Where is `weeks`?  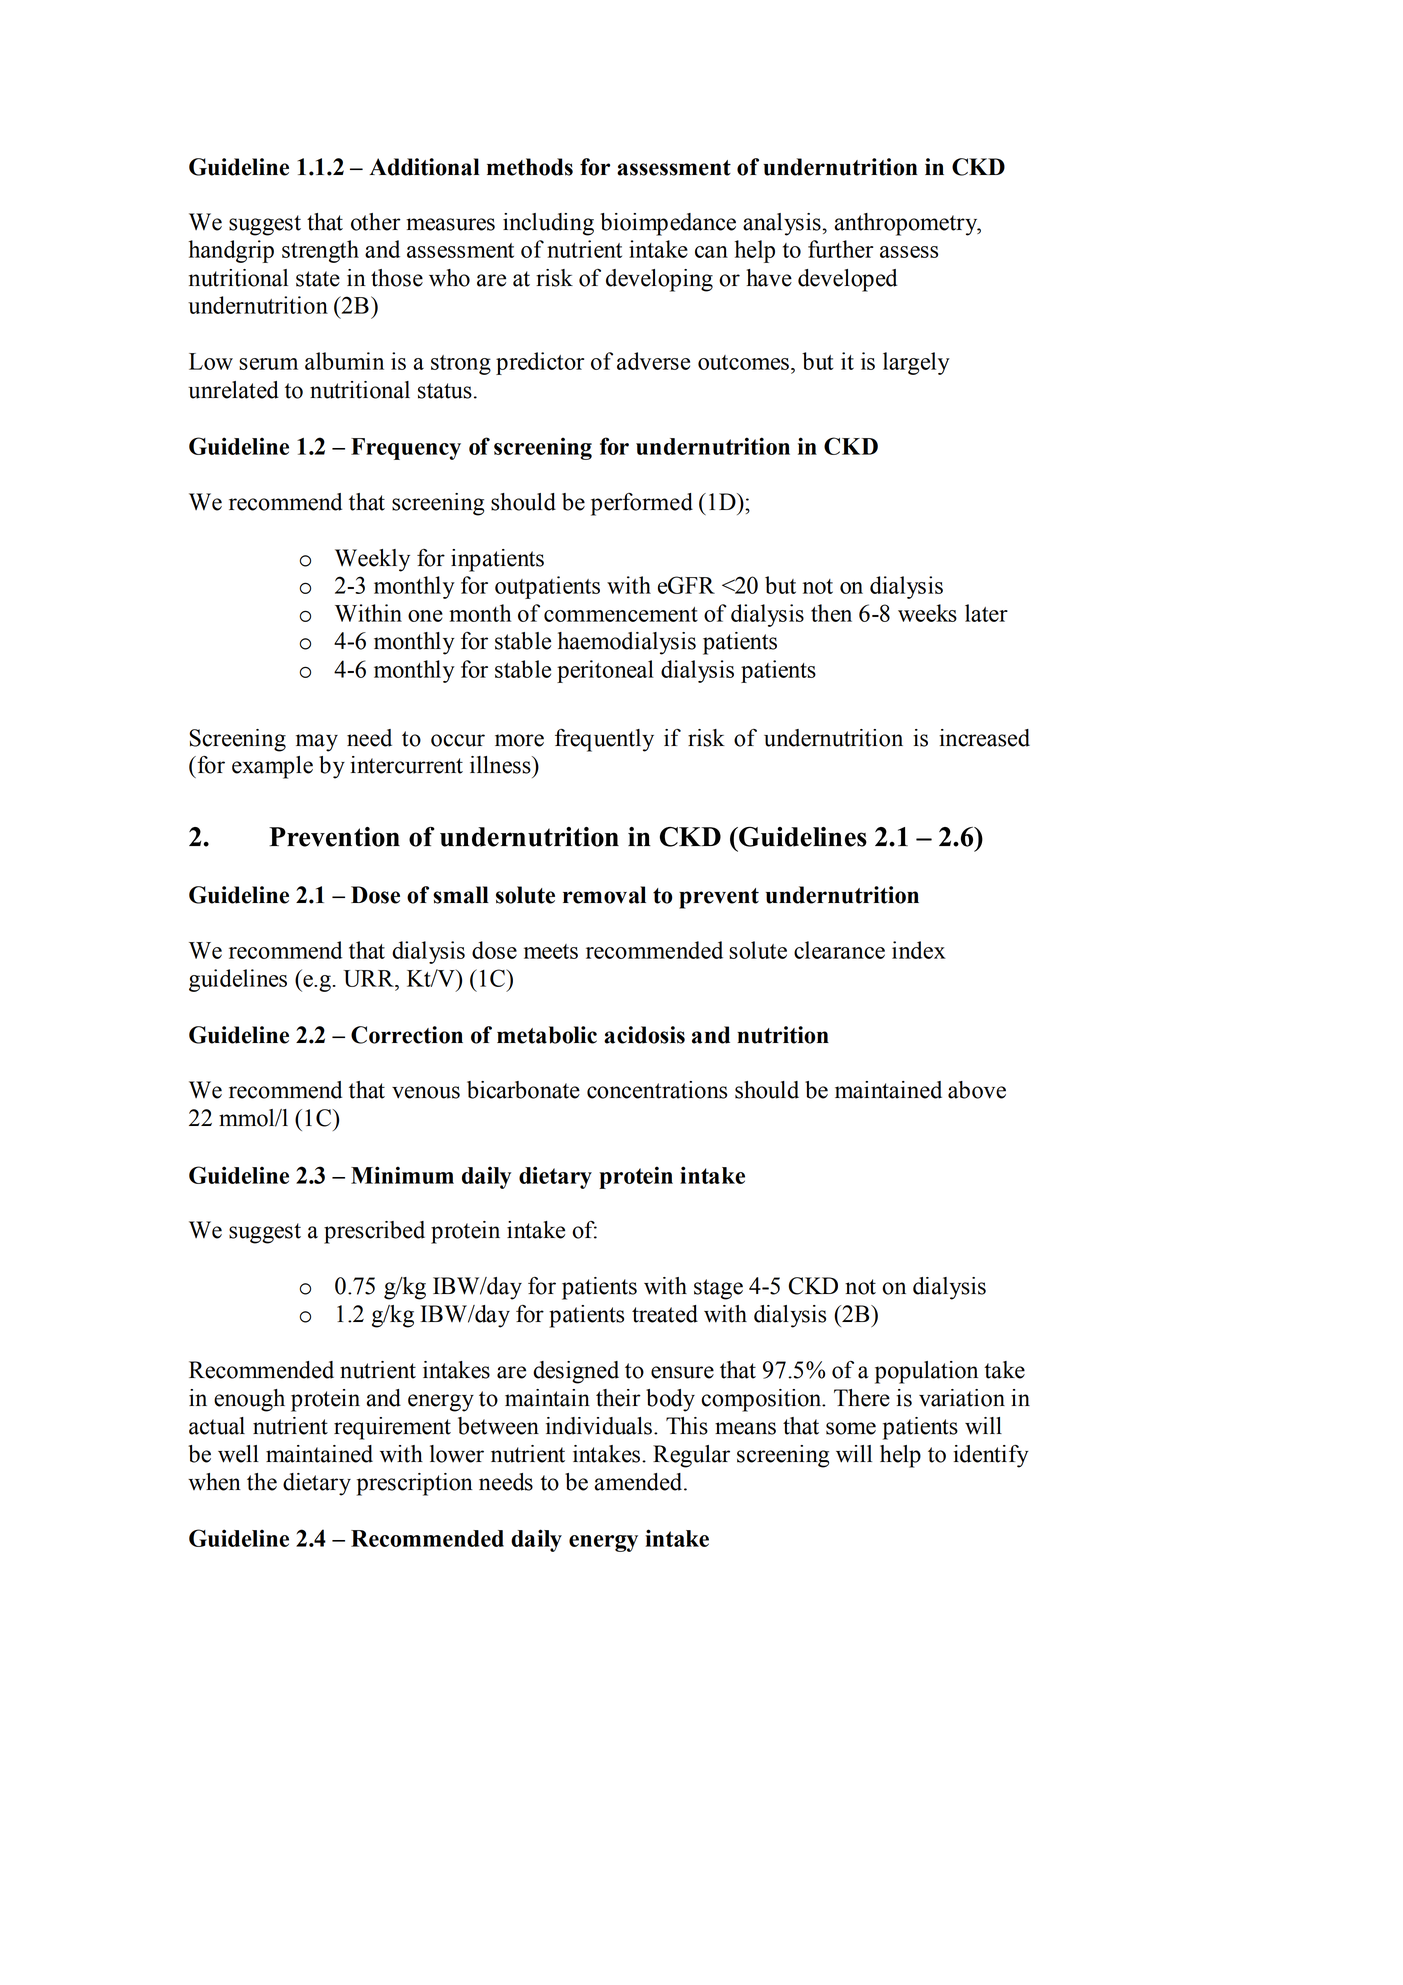
weeks is located at coordinates (927, 613).
